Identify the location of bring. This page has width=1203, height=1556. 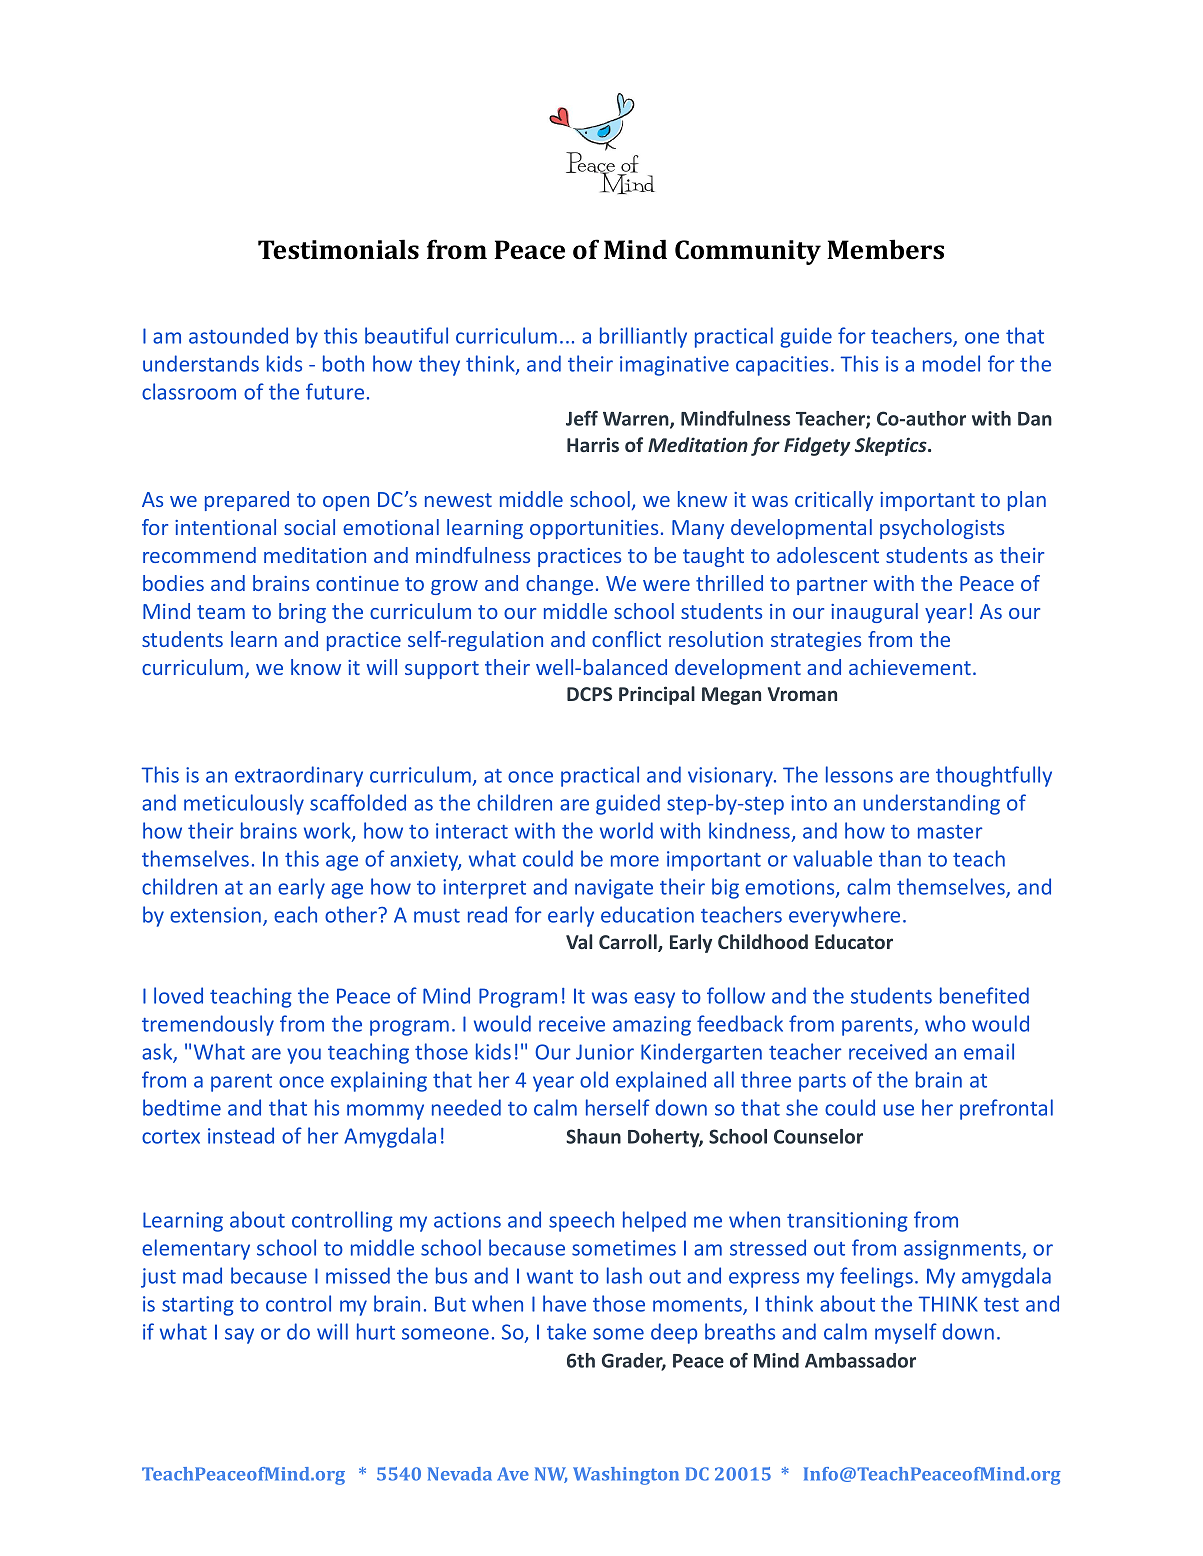
(302, 613).
